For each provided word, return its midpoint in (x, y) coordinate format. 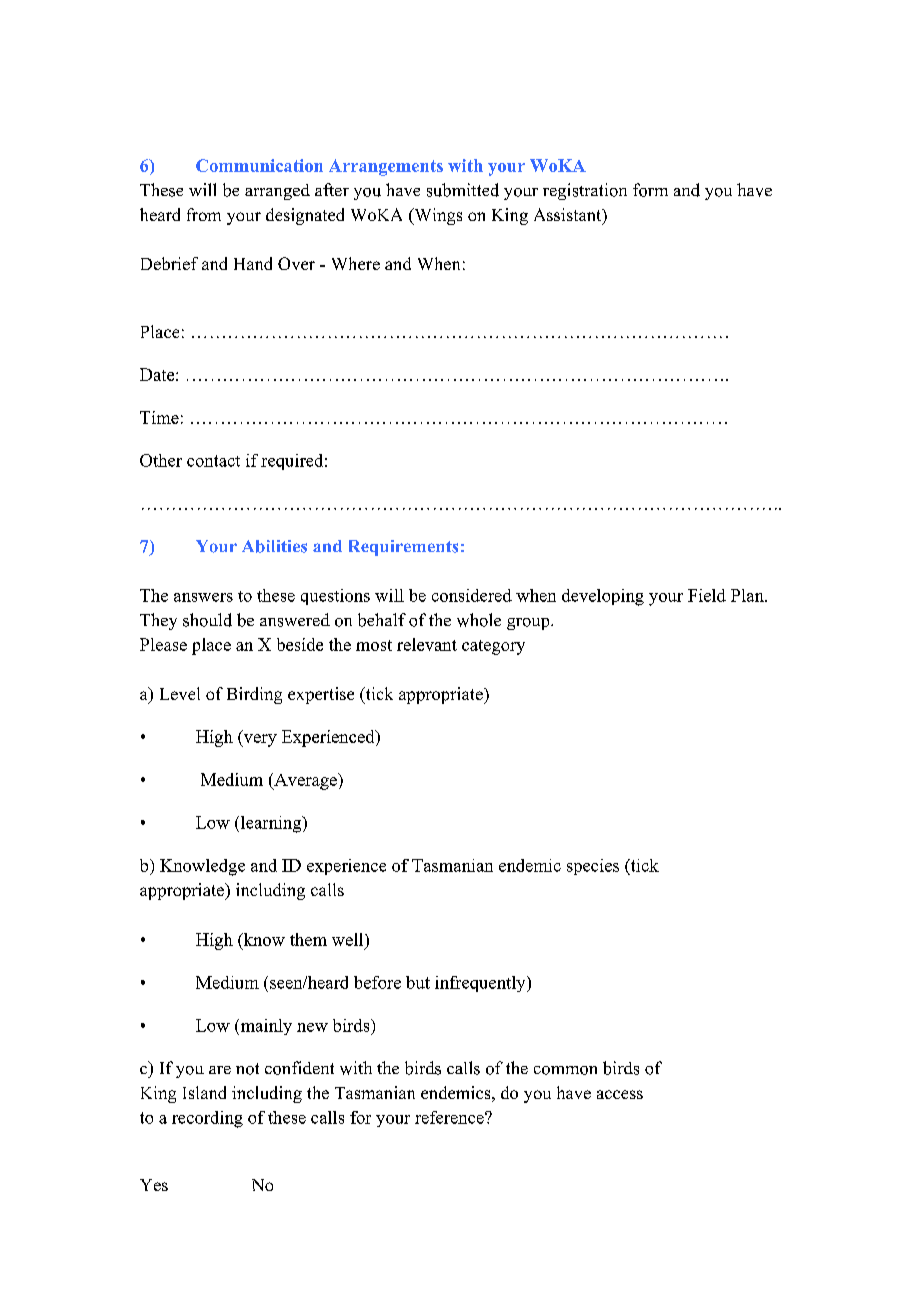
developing (603, 597)
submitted (463, 190)
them (308, 939)
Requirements (403, 548)
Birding (254, 695)
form (650, 190)
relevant (427, 644)
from (204, 214)
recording (207, 1119)
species (593, 867)
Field (707, 595)
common (565, 1070)
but (418, 982)
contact (213, 461)
